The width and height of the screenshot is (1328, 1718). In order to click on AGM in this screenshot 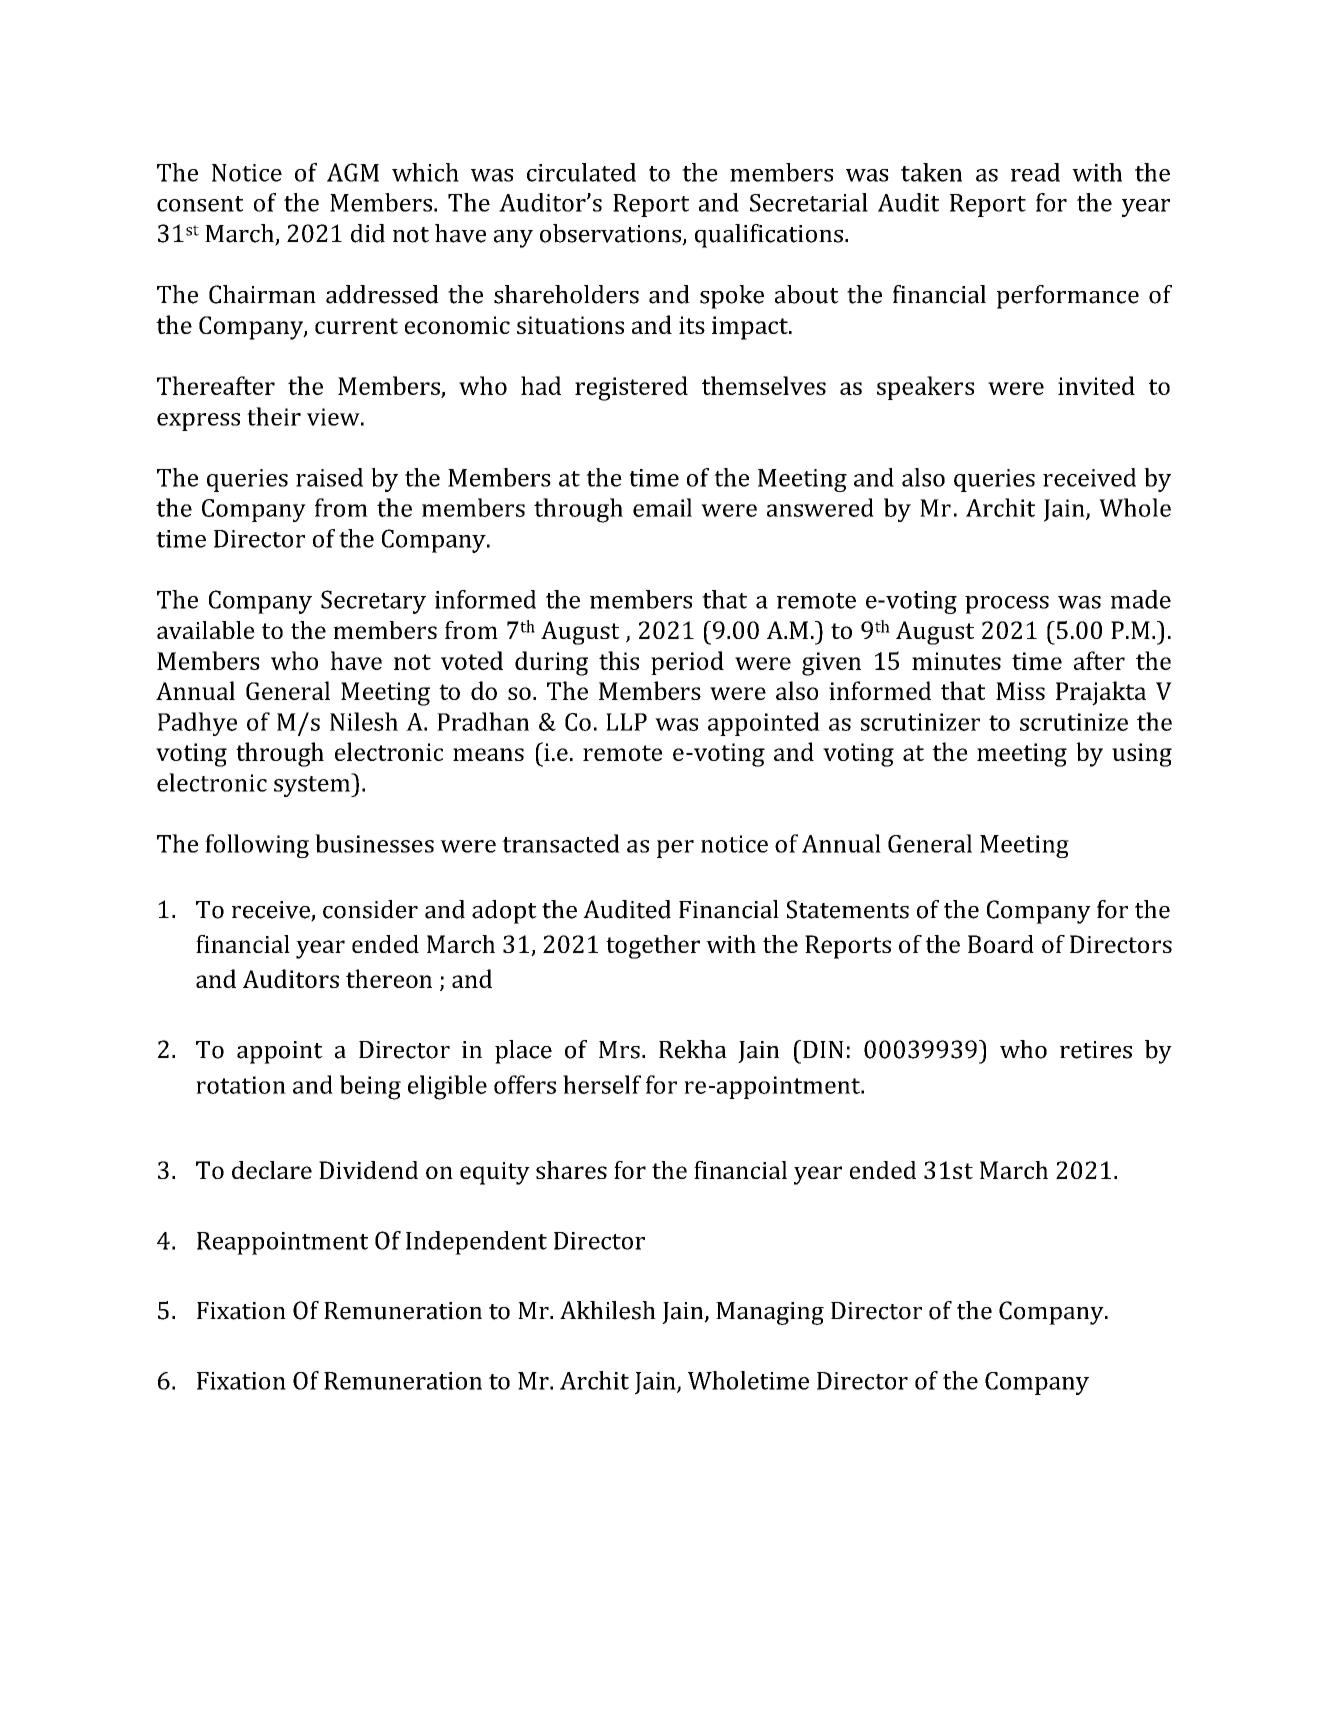, I will do `click(353, 172)`.
